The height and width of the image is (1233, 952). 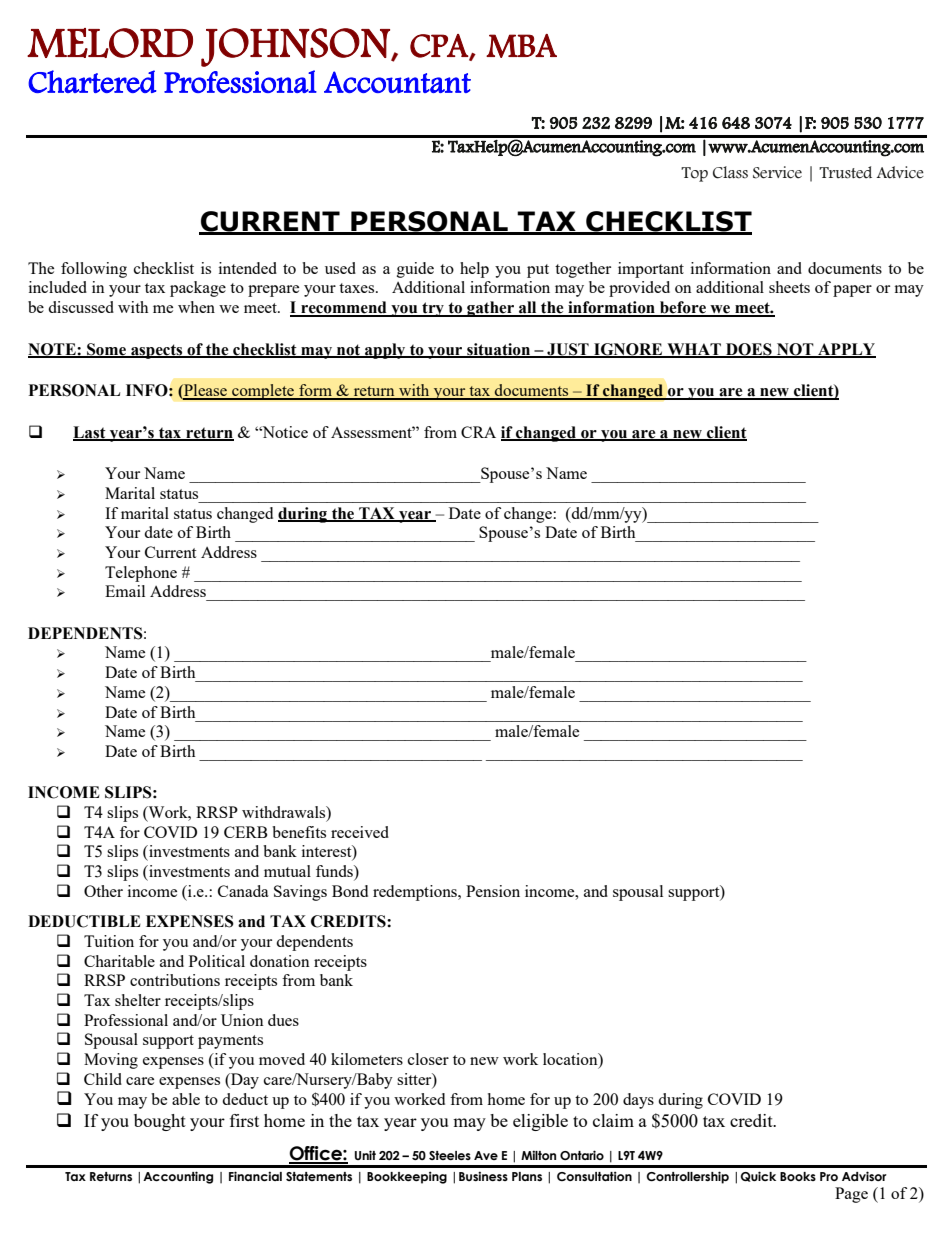 What do you see at coordinates (440, 47) in the image?
I see `CPA` at bounding box center [440, 47].
